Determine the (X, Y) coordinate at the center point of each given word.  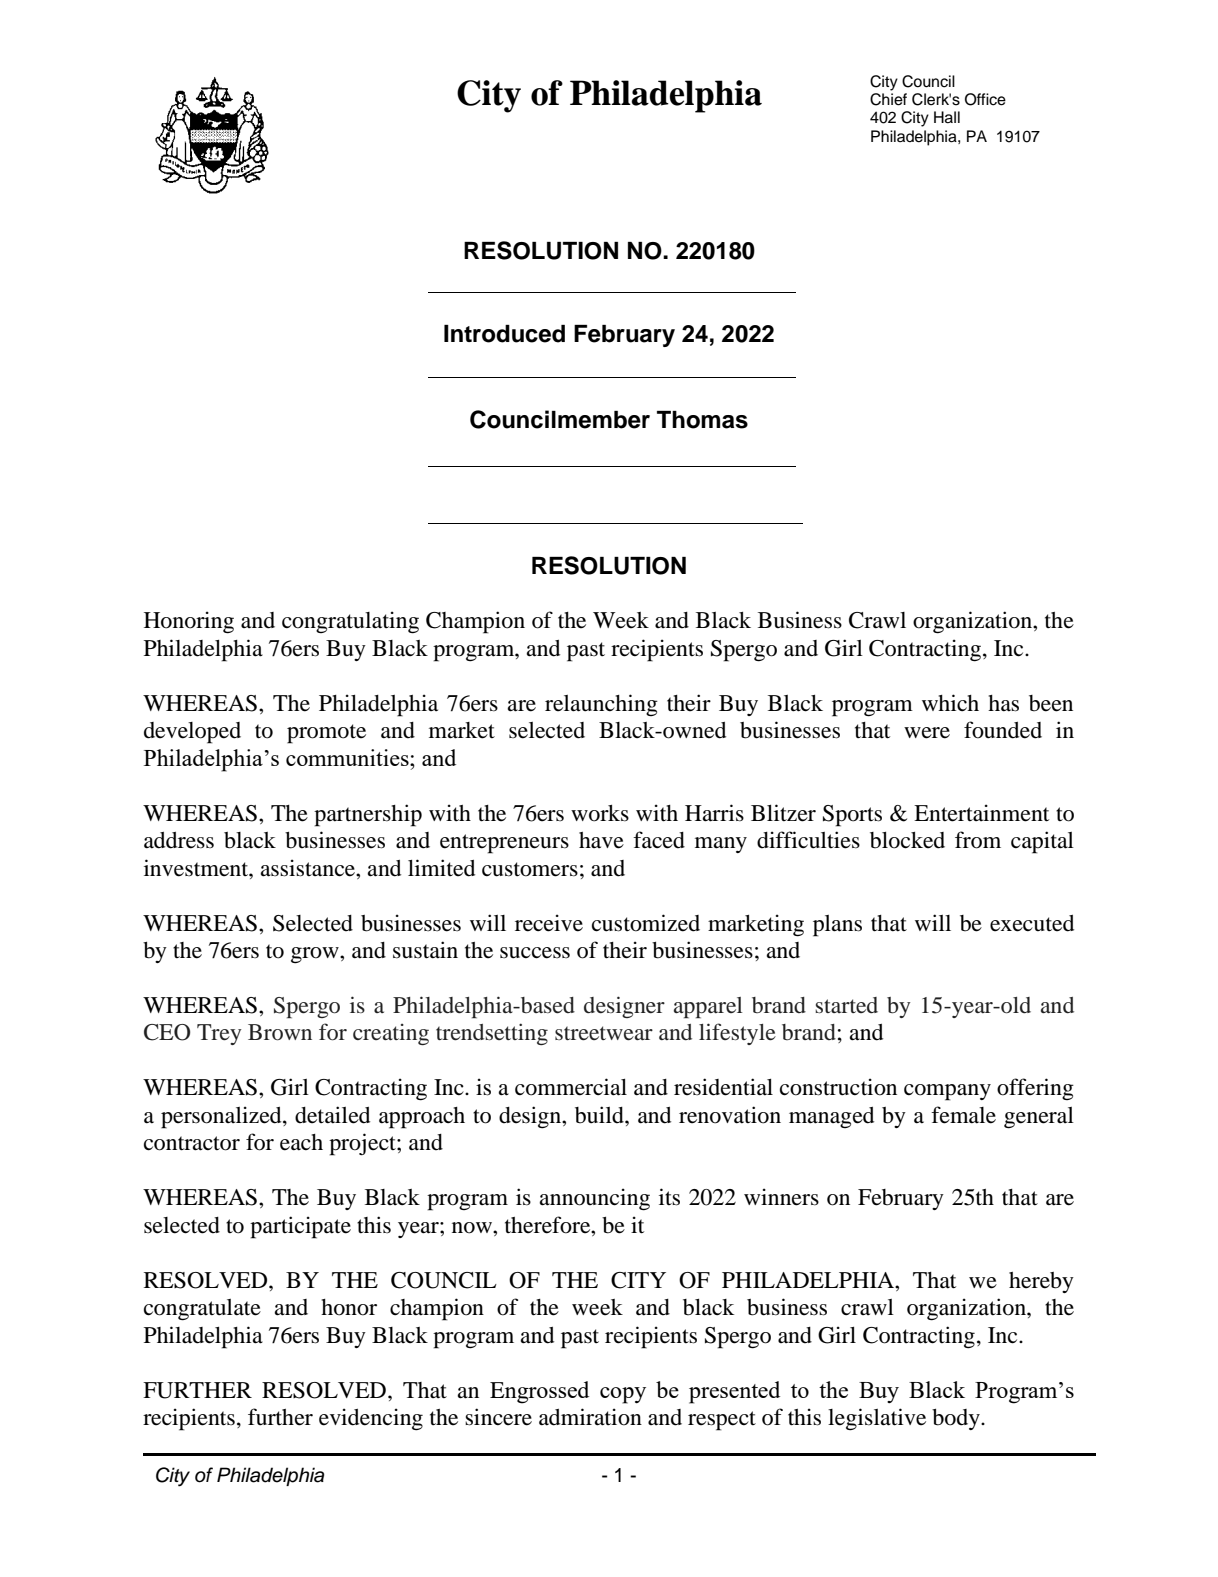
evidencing (371, 1419)
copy (623, 1395)
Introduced (504, 334)
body (957, 1419)
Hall (947, 117)
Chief (888, 99)
